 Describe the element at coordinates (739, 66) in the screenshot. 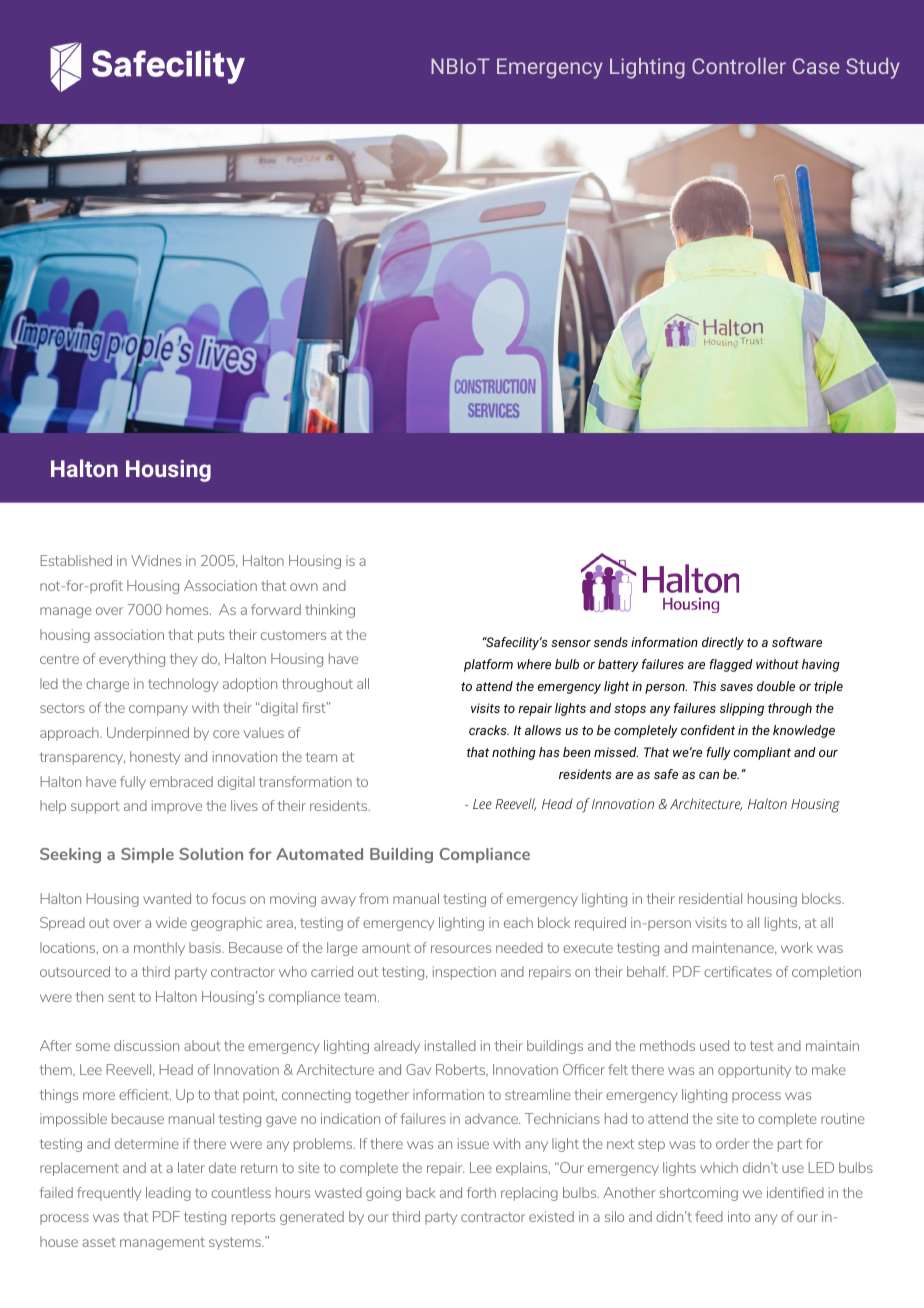

I see `Controller` at that location.
